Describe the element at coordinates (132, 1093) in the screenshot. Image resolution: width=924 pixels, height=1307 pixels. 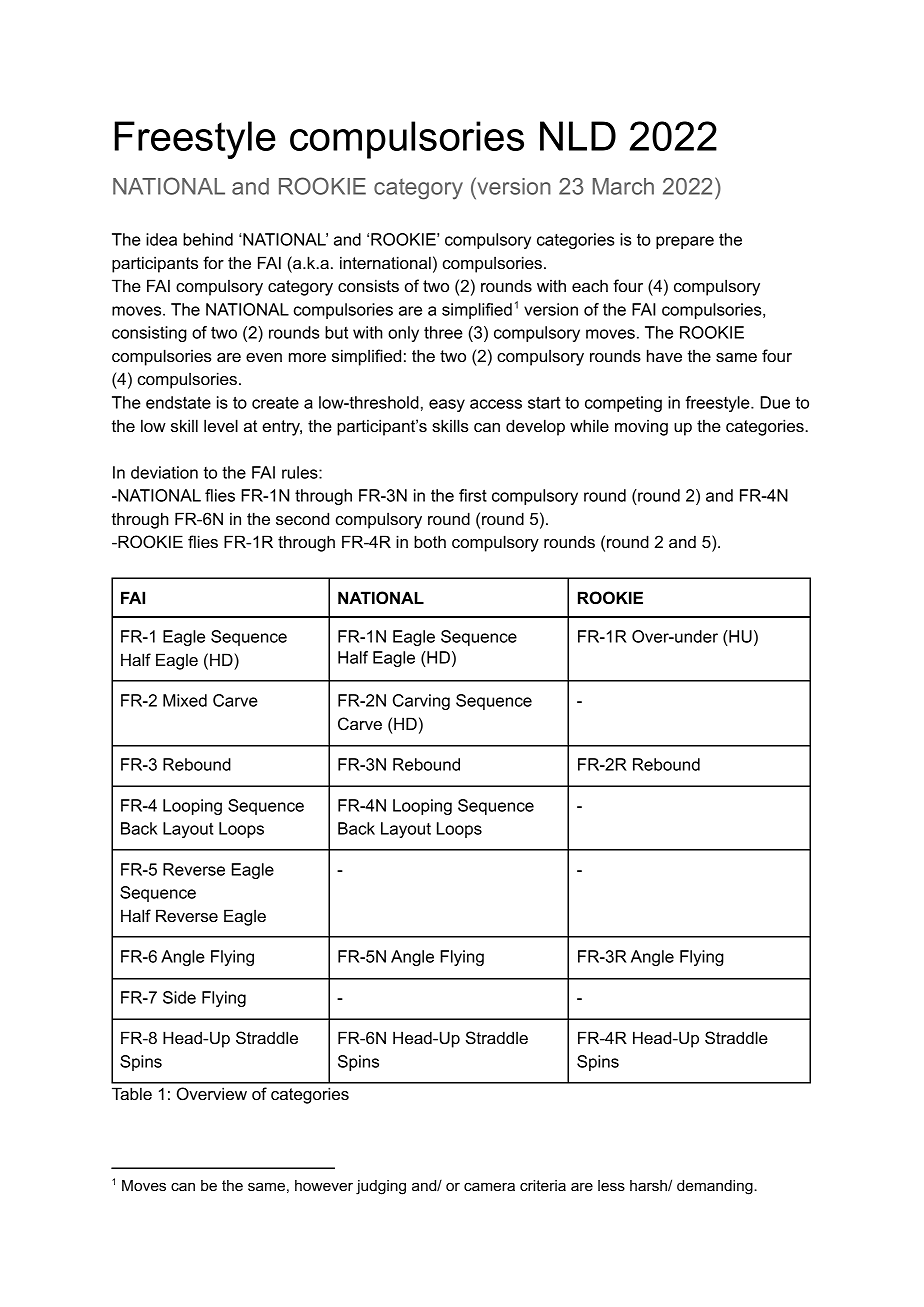
I see `Table` at that location.
